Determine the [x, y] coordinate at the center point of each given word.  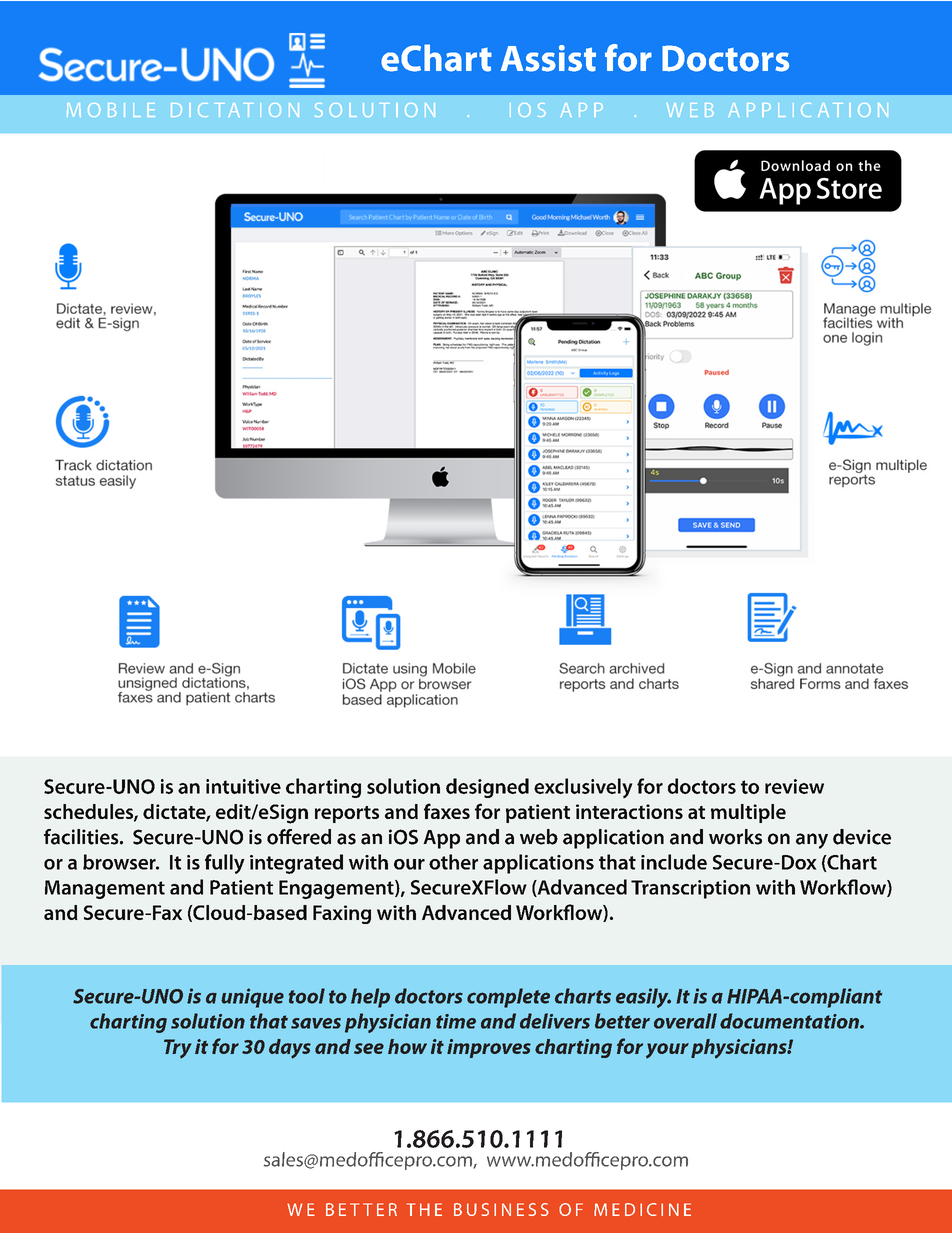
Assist [548, 58]
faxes [447, 811]
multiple [748, 813]
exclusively [583, 788]
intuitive [243, 786]
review [794, 786]
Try [178, 1049]
